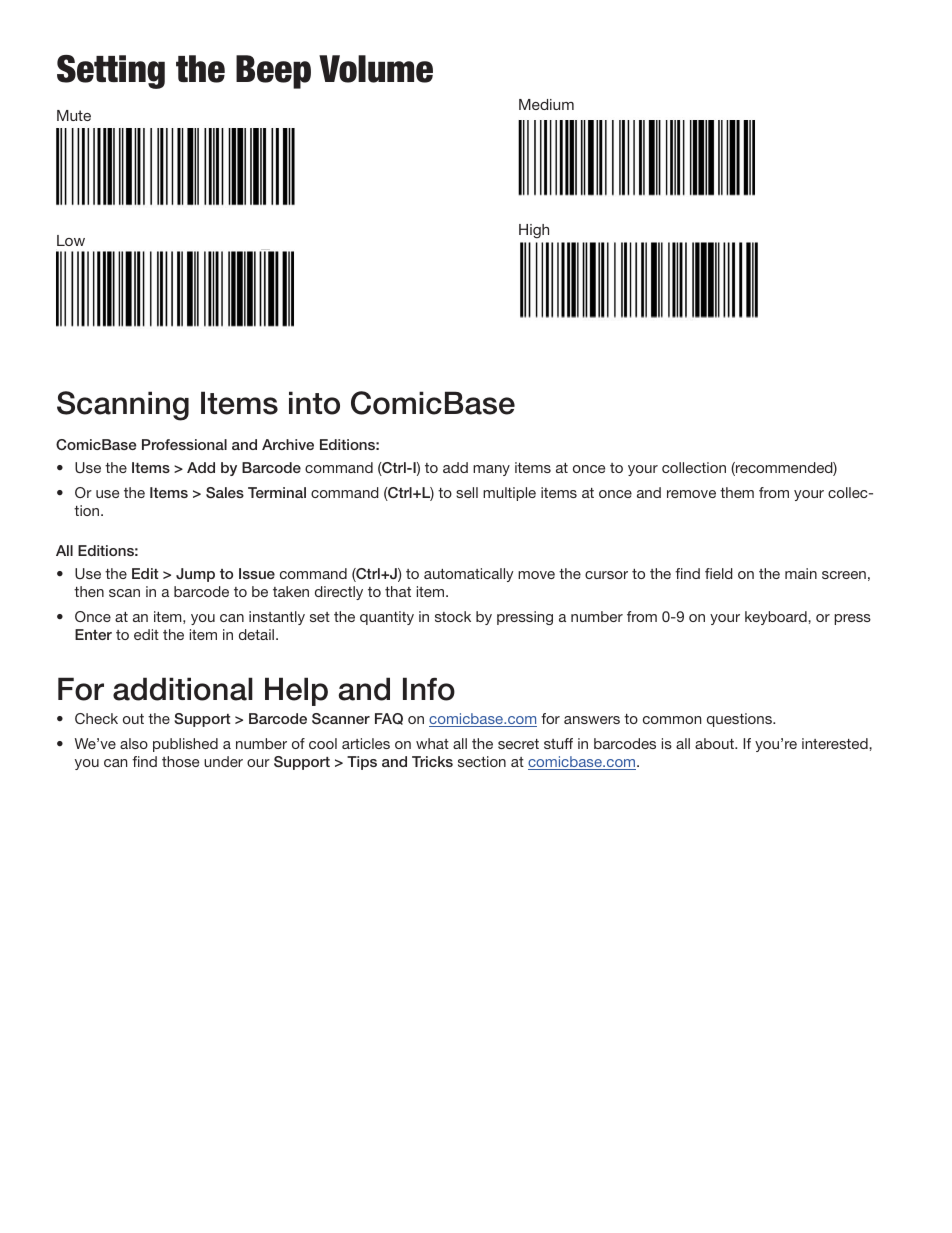 The height and width of the screenshot is (1233, 952). I want to click on Setting, so click(111, 72).
